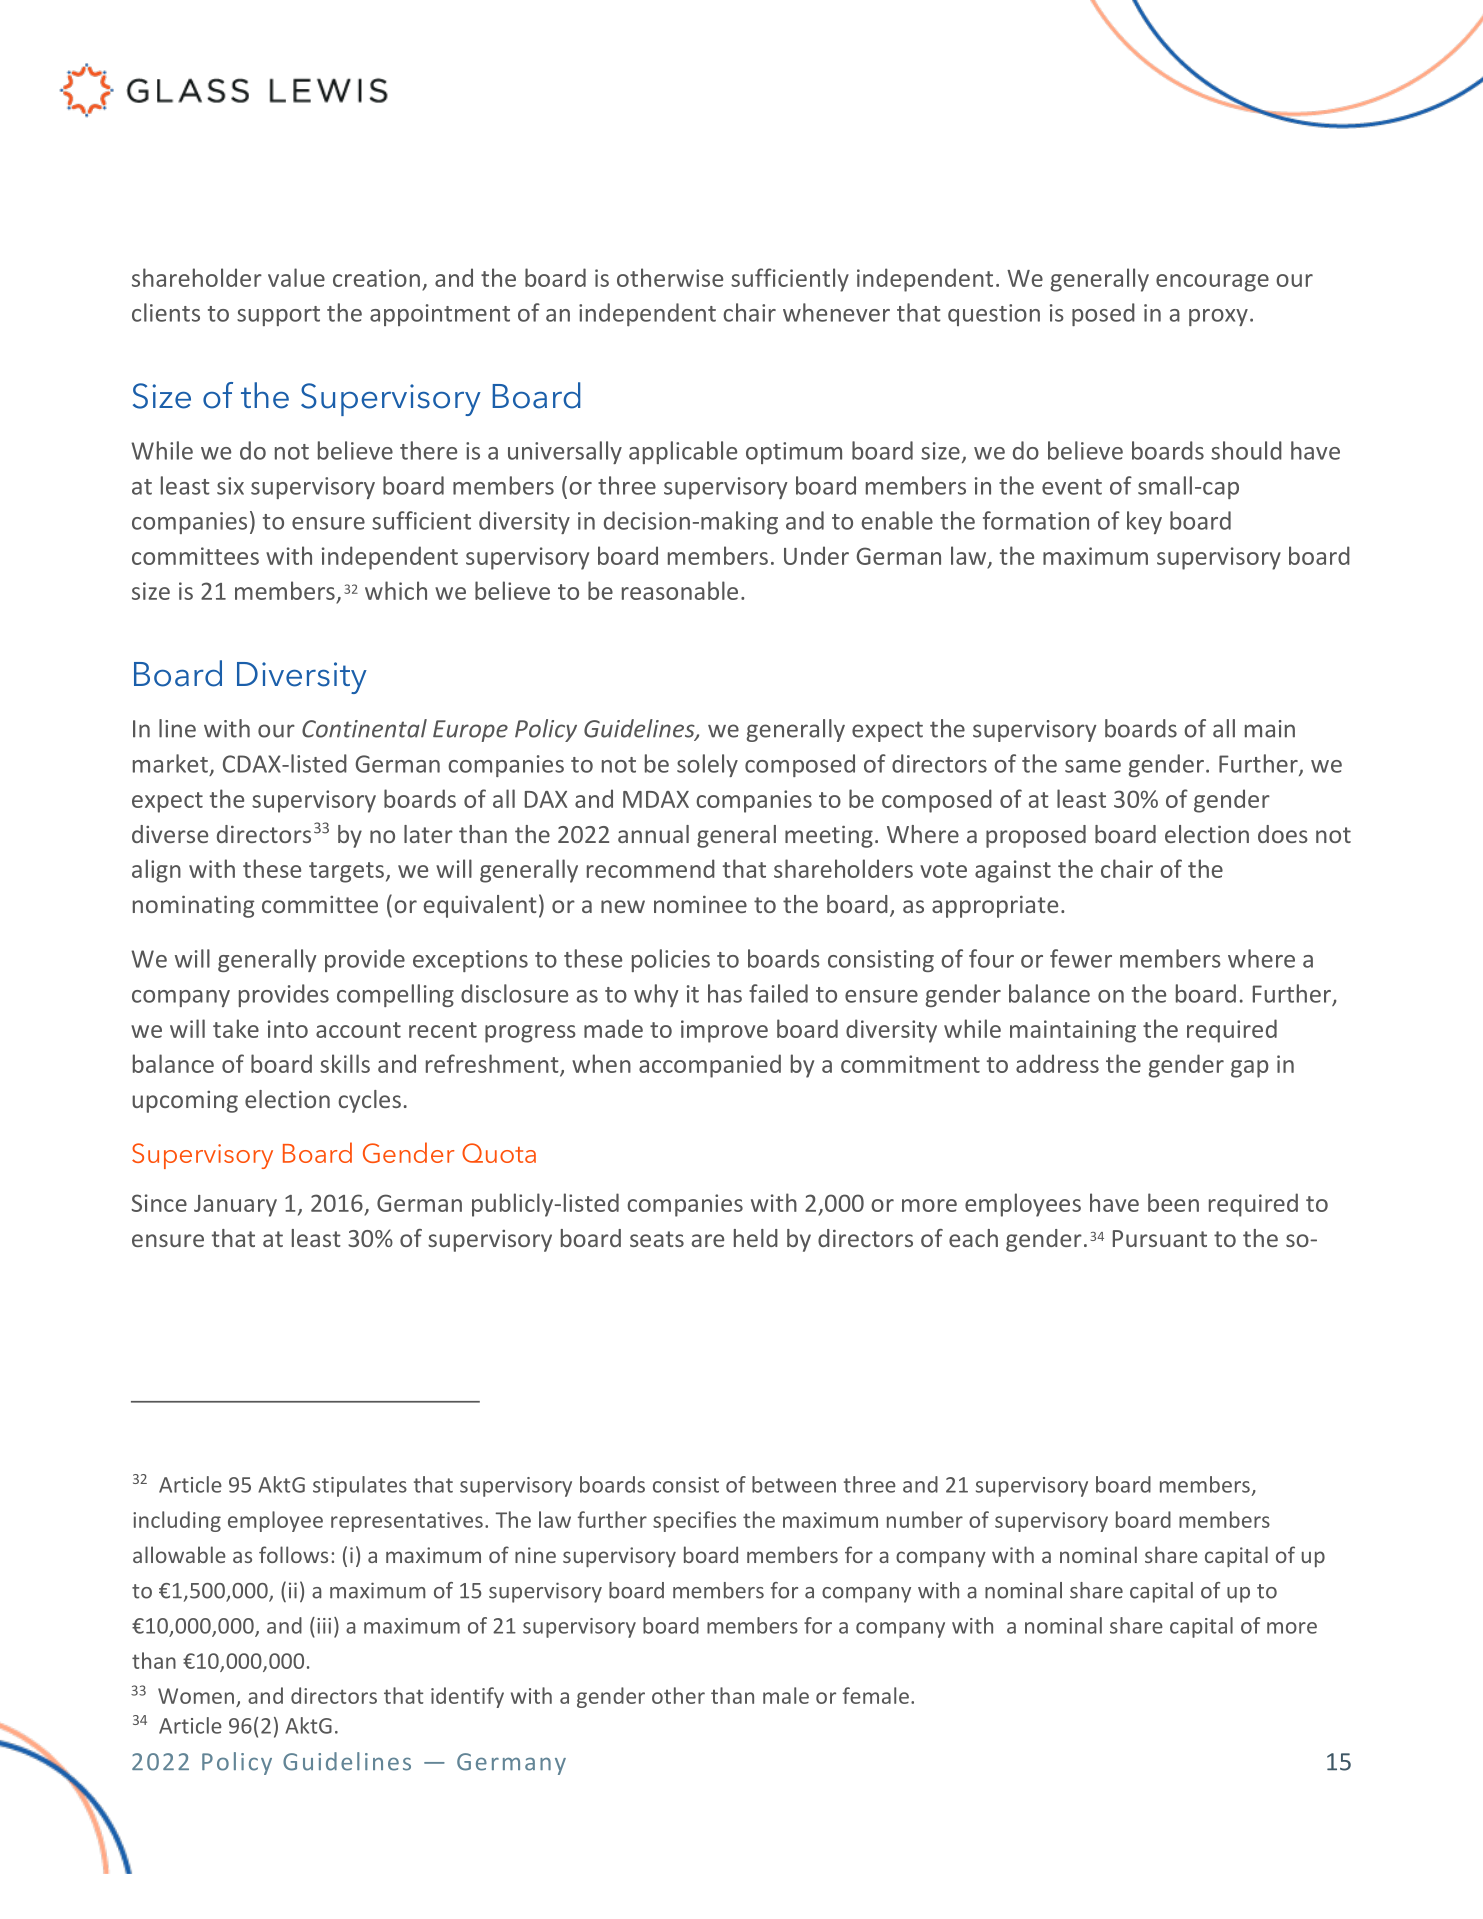  Describe the element at coordinates (288, 1029) in the image. I see `into` at that location.
